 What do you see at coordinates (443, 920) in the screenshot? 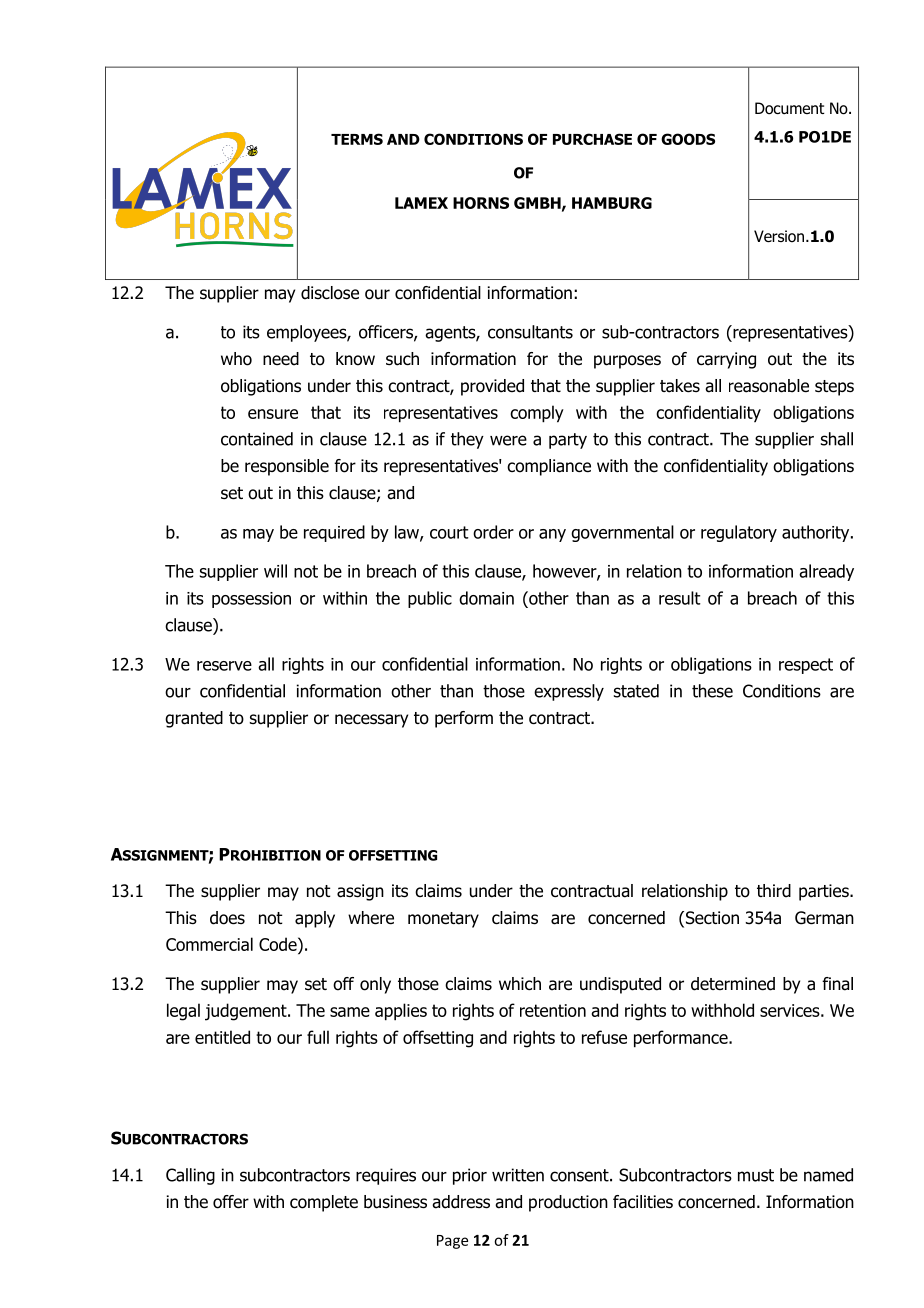
I see `monetary` at bounding box center [443, 920].
